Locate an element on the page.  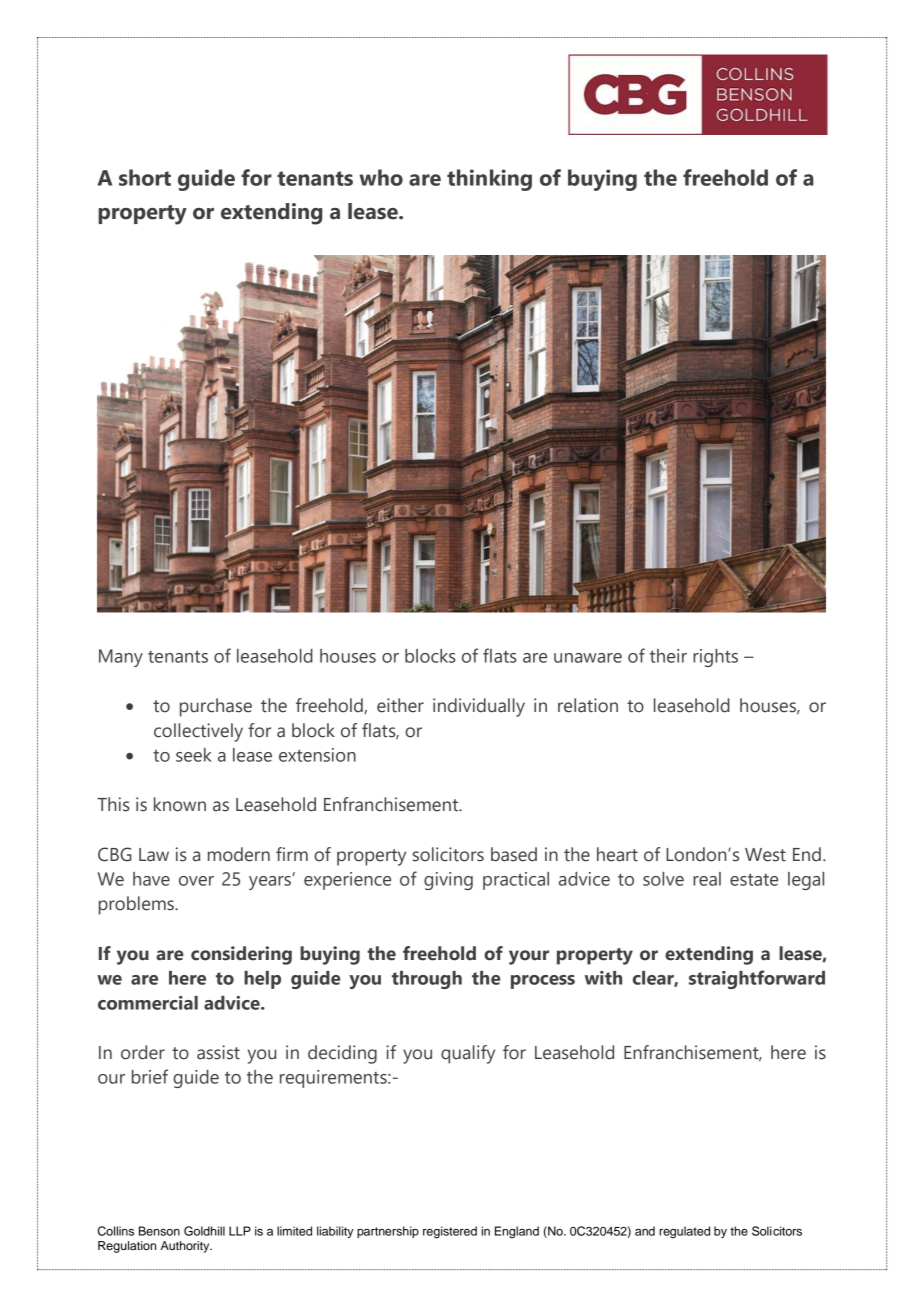
registered is located at coordinates (450, 1232).
